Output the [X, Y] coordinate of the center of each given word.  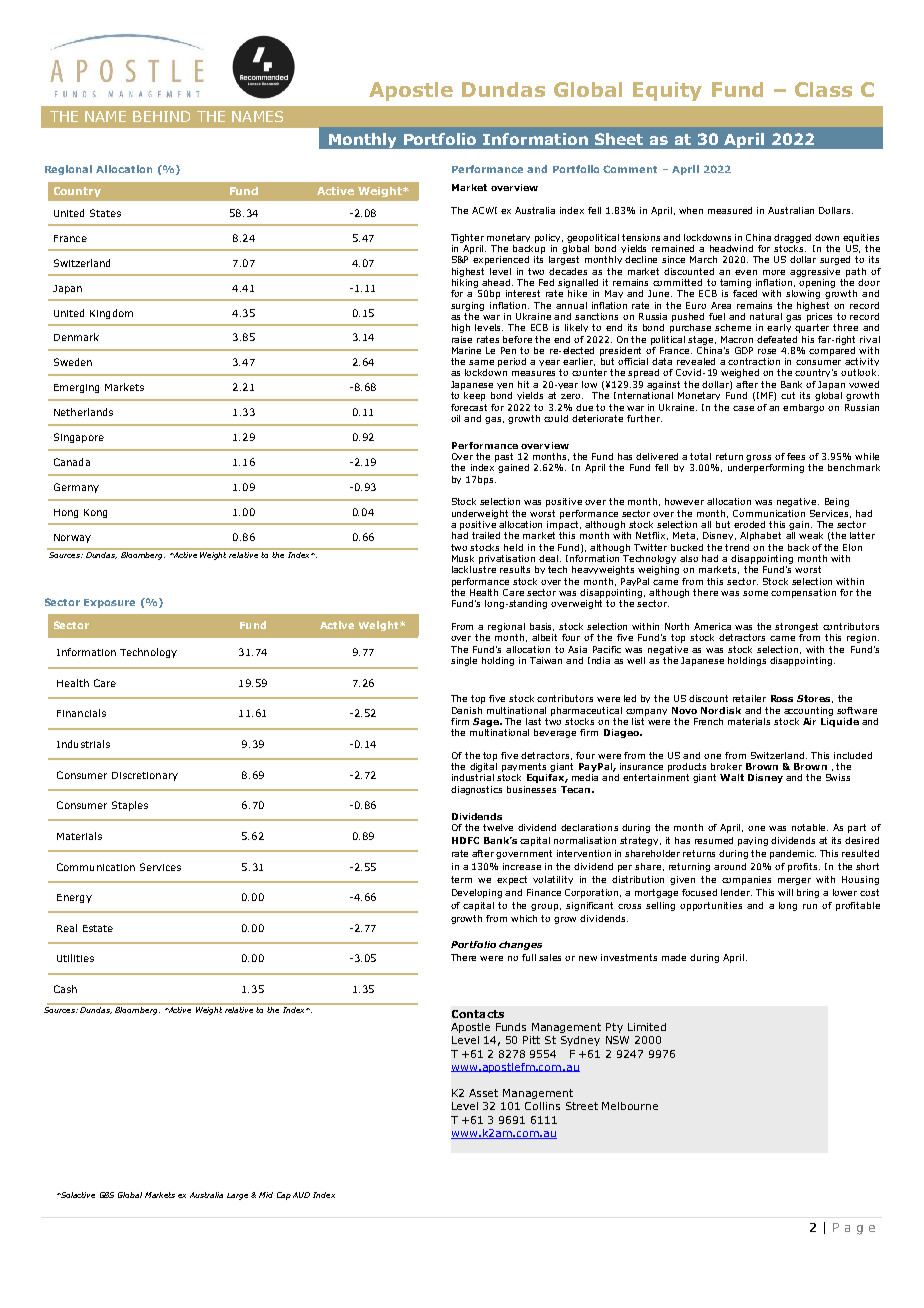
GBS [107, 1195]
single [464, 661]
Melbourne [630, 1106]
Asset [483, 1093]
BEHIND [161, 116]
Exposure [109, 603]
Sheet [619, 139]
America [712, 626]
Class [823, 89]
